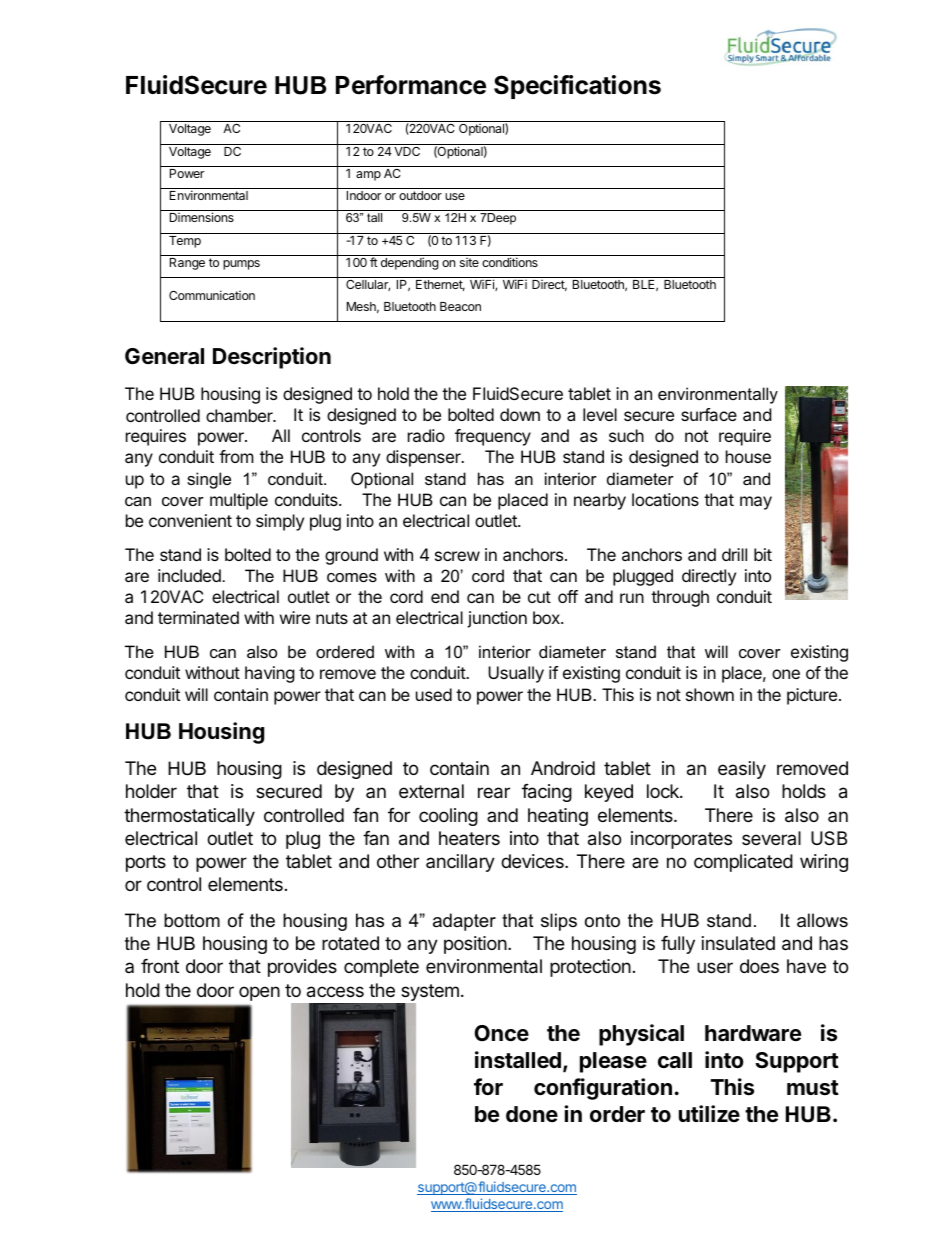 This screenshot has height=1233, width=952. Describe the element at coordinates (411, 85) in the screenshot. I see `Performance` at that location.
